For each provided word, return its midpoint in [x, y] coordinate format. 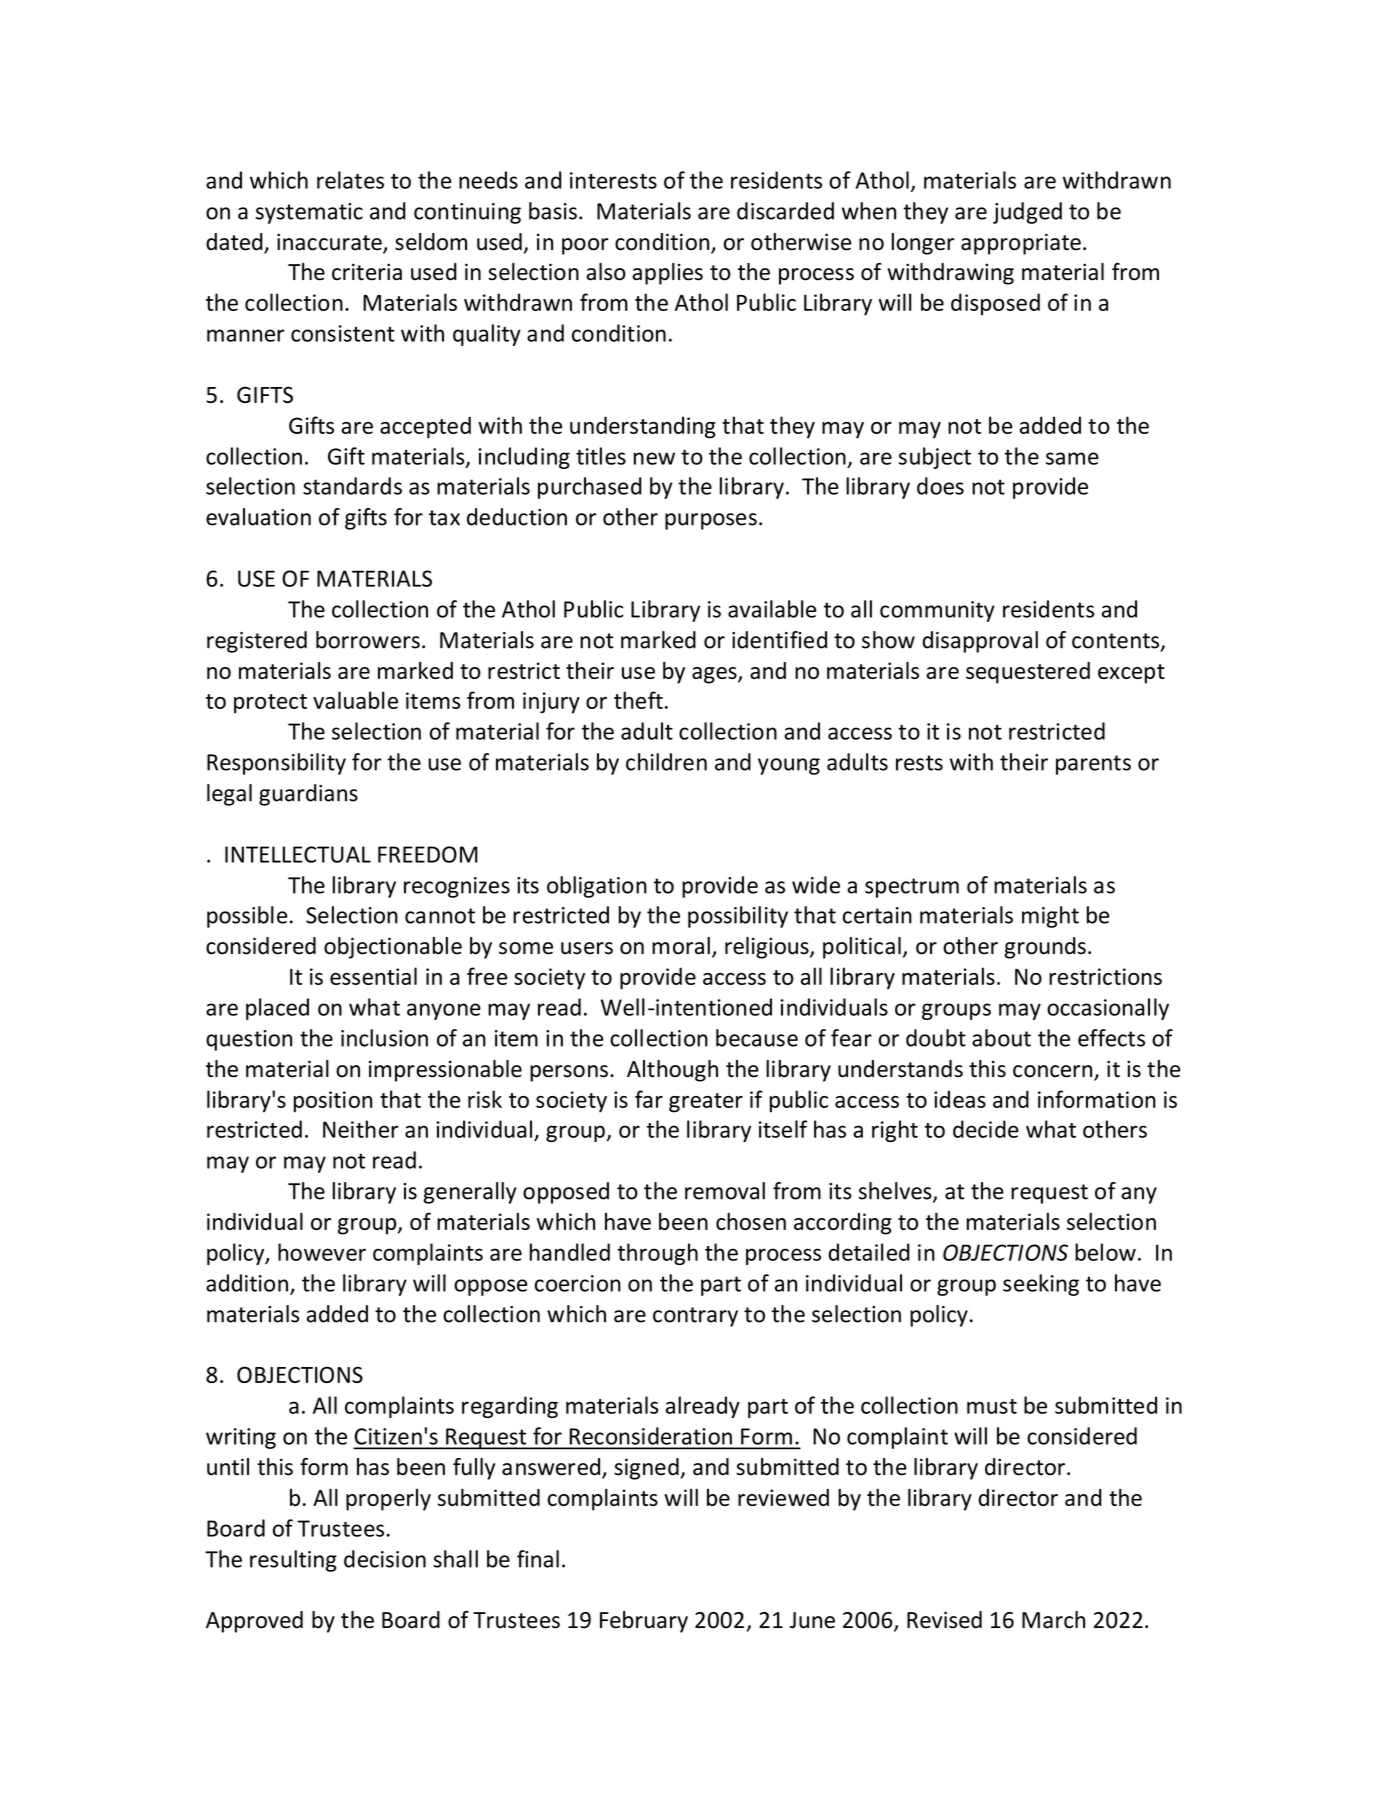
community [937, 611]
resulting [293, 1561]
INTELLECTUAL [298, 854]
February [644, 1622]
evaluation [258, 517]
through [657, 1254]
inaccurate [330, 243]
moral [681, 946]
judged [1027, 213]
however [322, 1252]
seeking [1041, 1285]
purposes [711, 521]
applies [667, 274]
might [1050, 917]
